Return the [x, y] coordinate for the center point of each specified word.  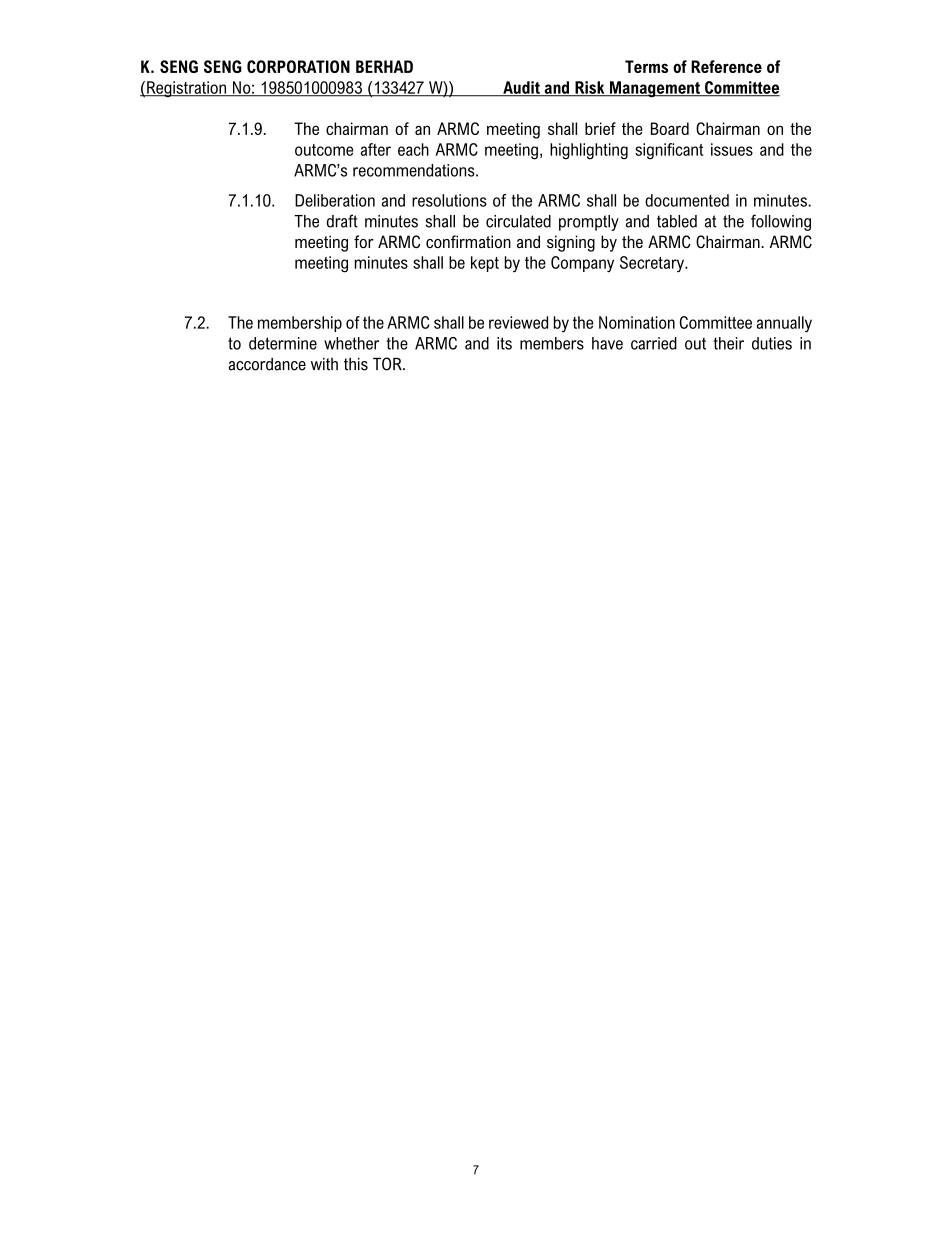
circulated [518, 221]
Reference [726, 66]
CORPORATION [298, 66]
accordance [267, 364]
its [504, 343]
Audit [521, 88]
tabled [677, 221]
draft [342, 221]
